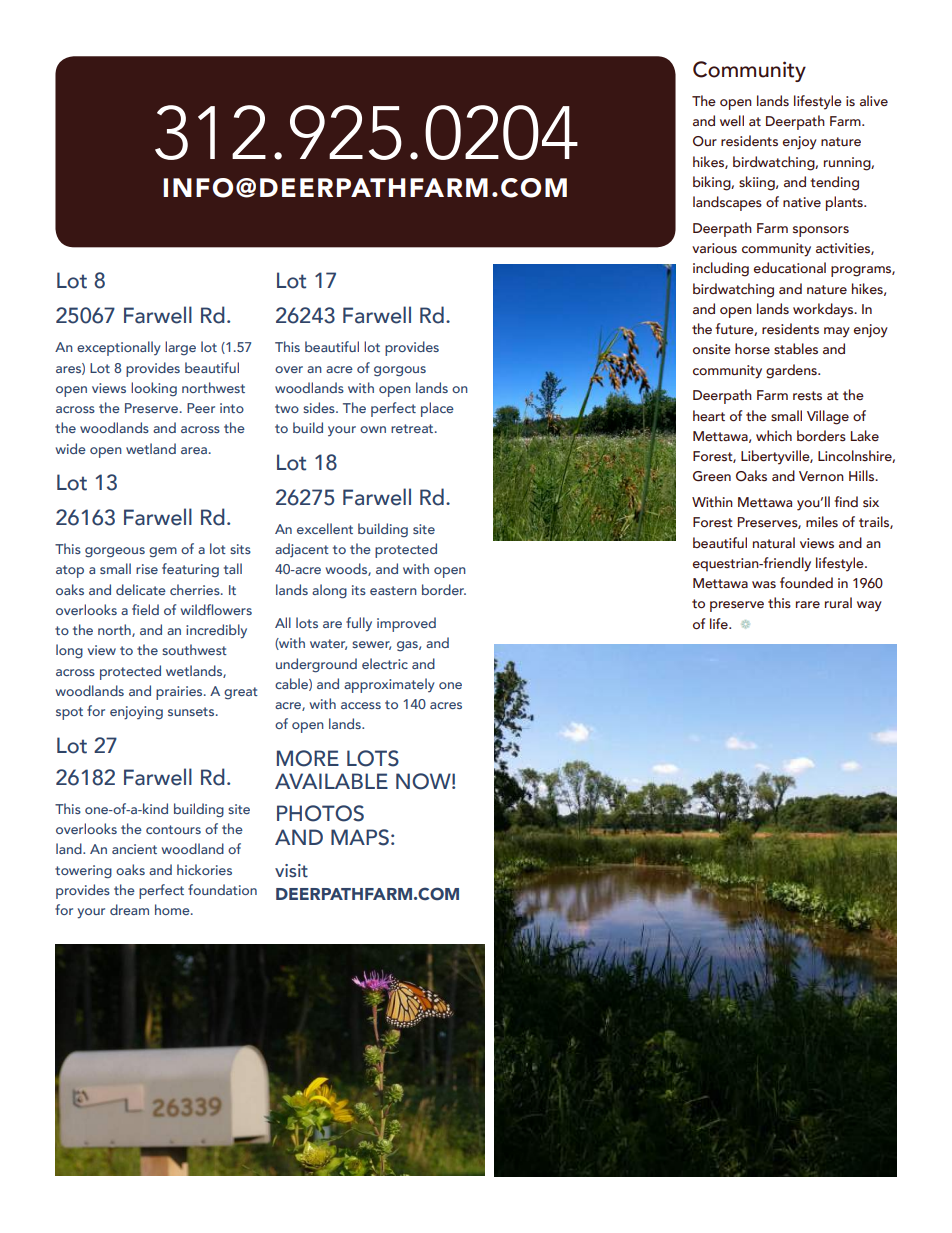 The width and height of the screenshot is (952, 1233). I want to click on large, so click(180, 348).
